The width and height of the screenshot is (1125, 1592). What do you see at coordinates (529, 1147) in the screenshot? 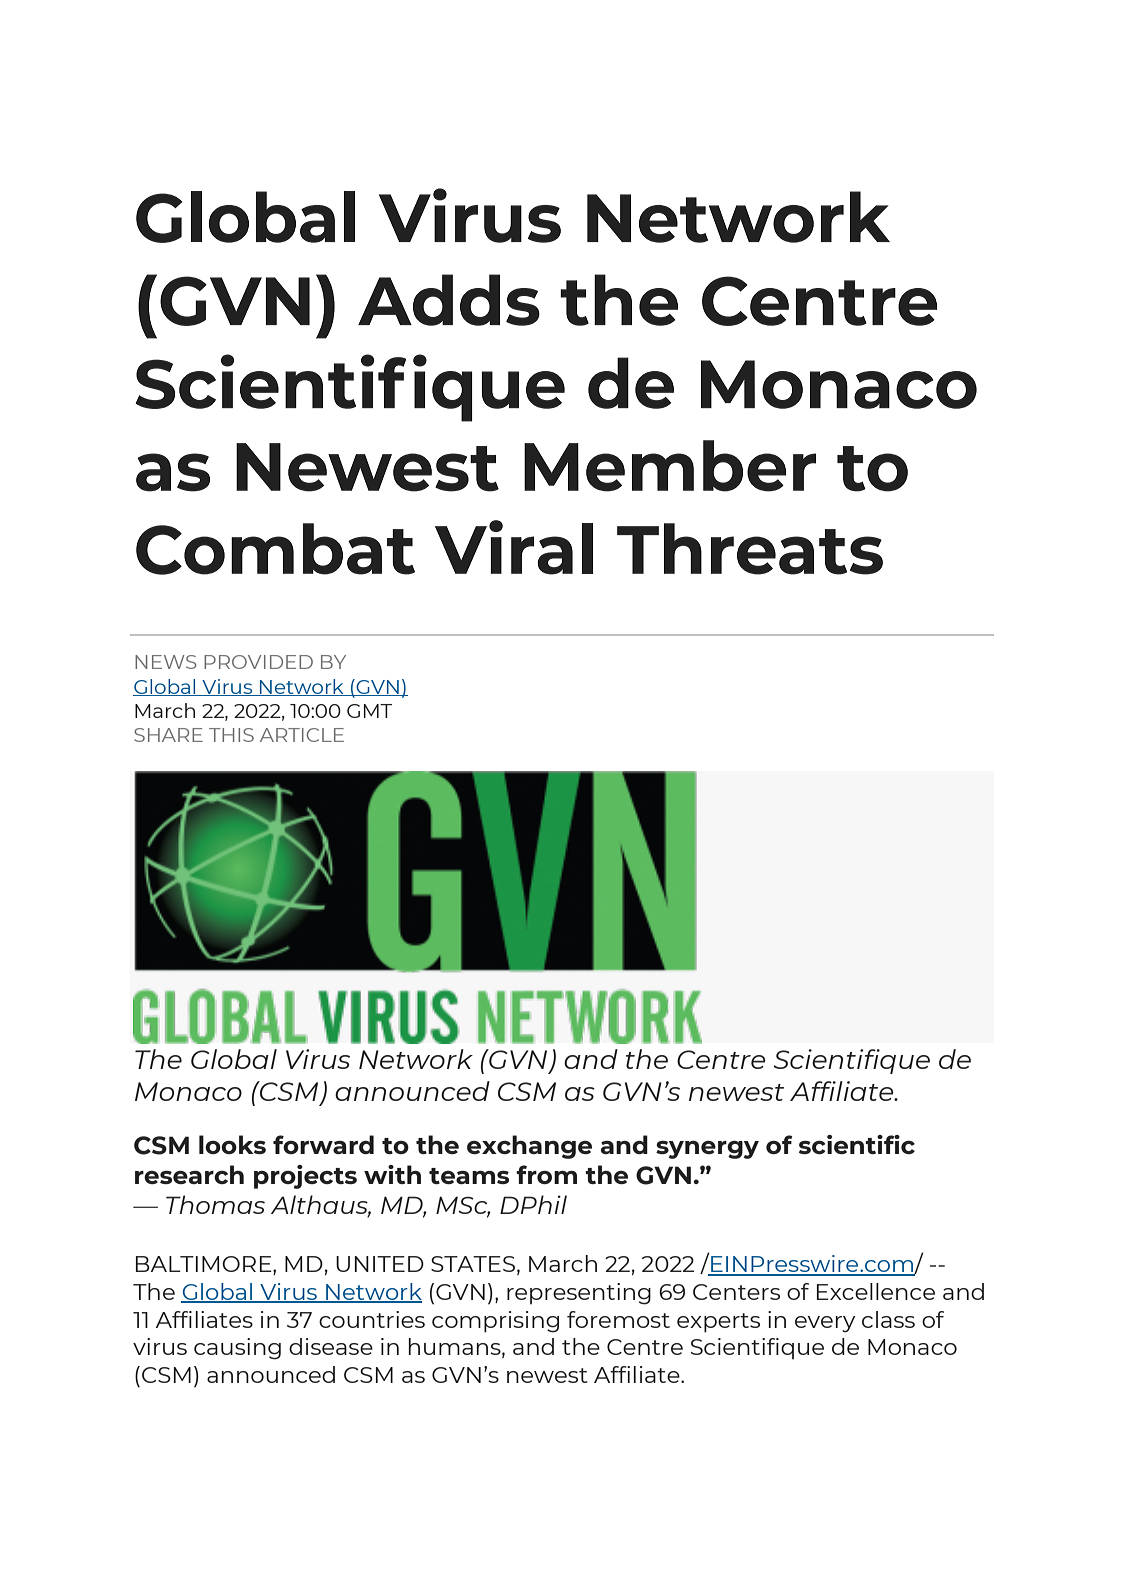
I see `exchange` at bounding box center [529, 1147].
